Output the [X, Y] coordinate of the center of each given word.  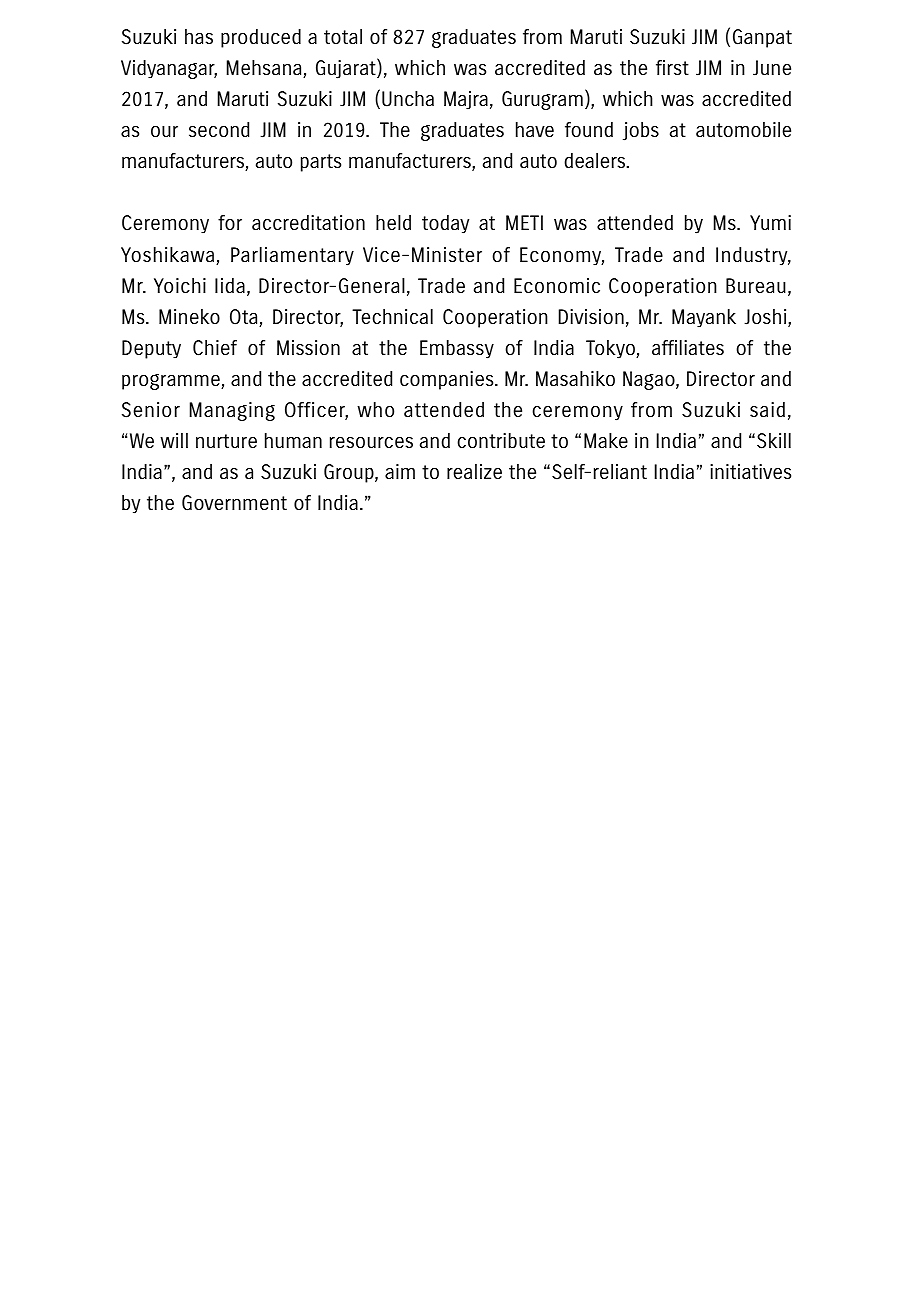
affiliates [688, 347]
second [219, 129]
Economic [557, 285]
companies [448, 380]
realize [474, 471]
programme [172, 382]
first [672, 67]
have [535, 129]
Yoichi [180, 285]
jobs [641, 131]
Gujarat [347, 68]
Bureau [756, 285]
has [199, 36]
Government [234, 503]
